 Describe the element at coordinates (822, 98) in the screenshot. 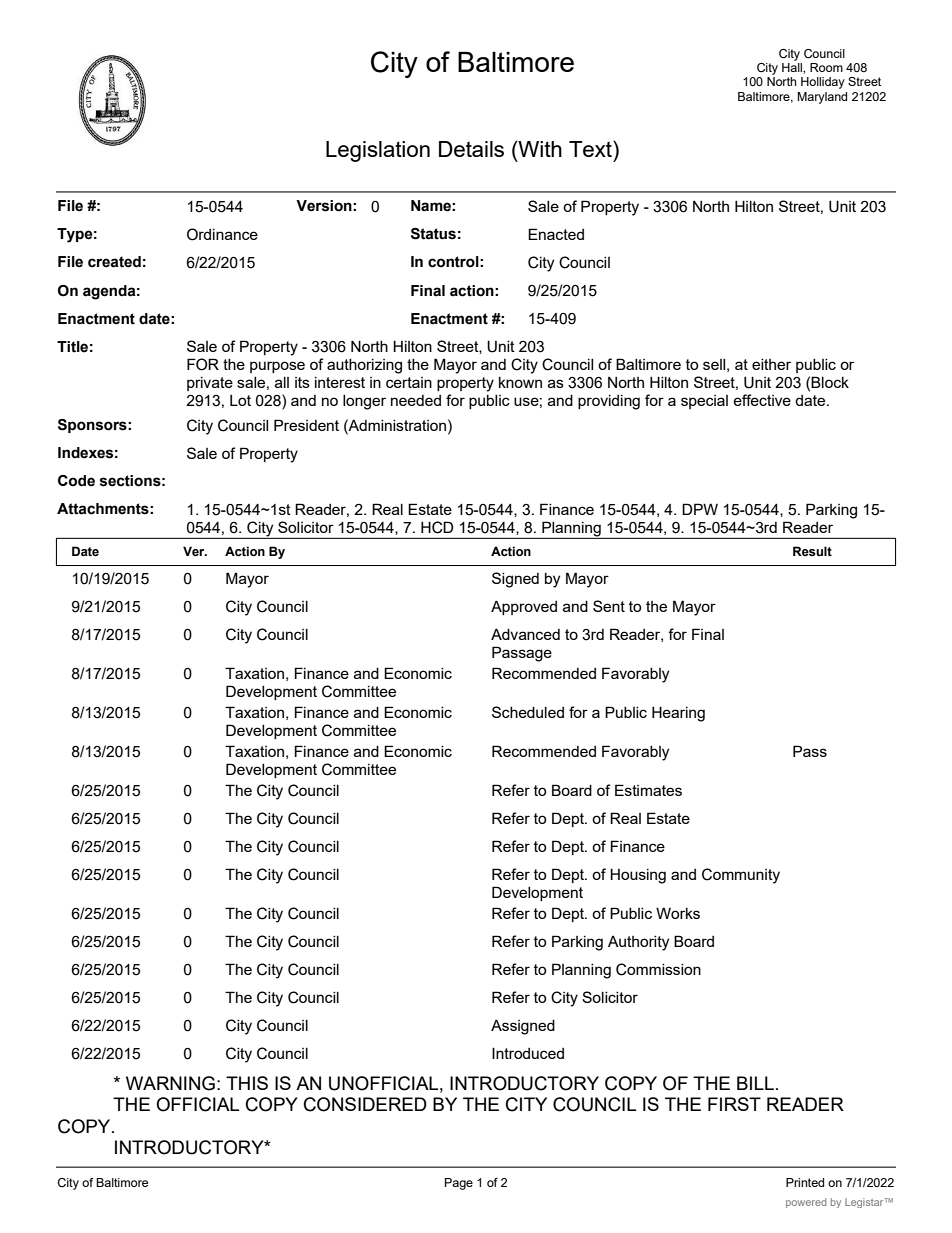

I see `Maryland` at that location.
